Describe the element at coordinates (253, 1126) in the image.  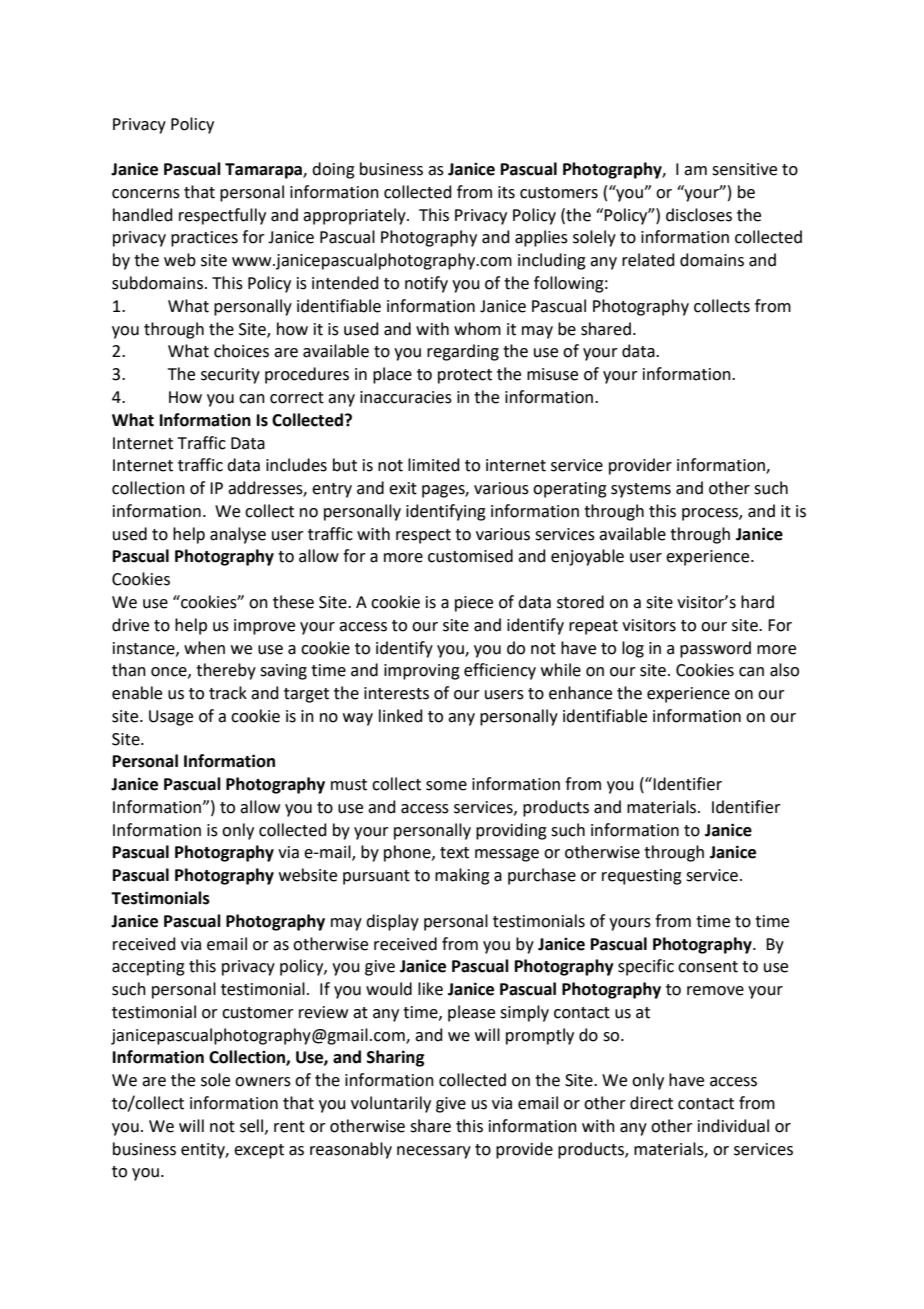
I see `sell` at that location.
